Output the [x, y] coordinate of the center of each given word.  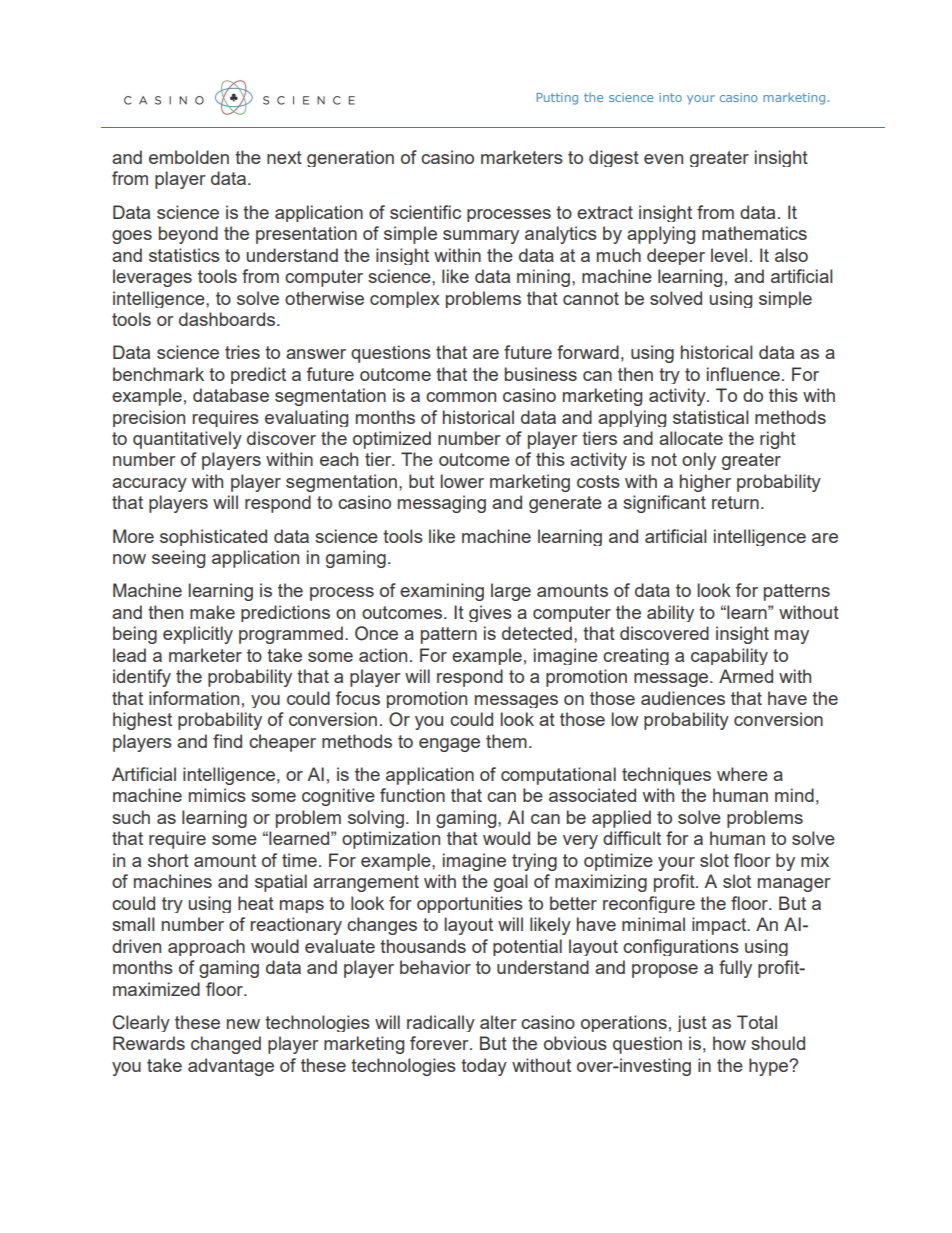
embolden [189, 157]
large [511, 592]
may [792, 637]
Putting [557, 99]
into [670, 97]
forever [440, 1043]
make [212, 612]
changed [226, 1045]
